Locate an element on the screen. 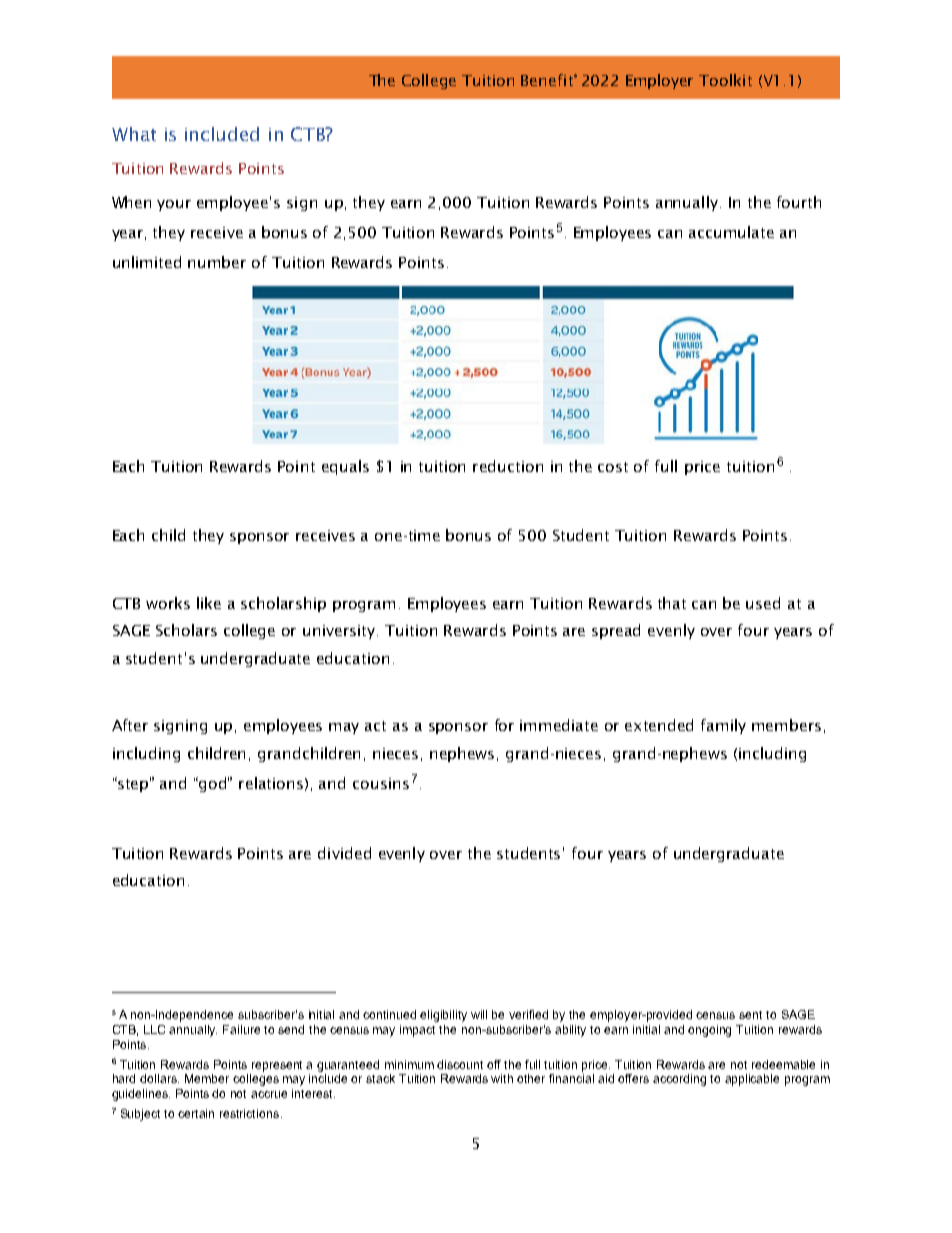 Image resolution: width=952 pixels, height=1233 pixels. Toolkit is located at coordinates (725, 80).
